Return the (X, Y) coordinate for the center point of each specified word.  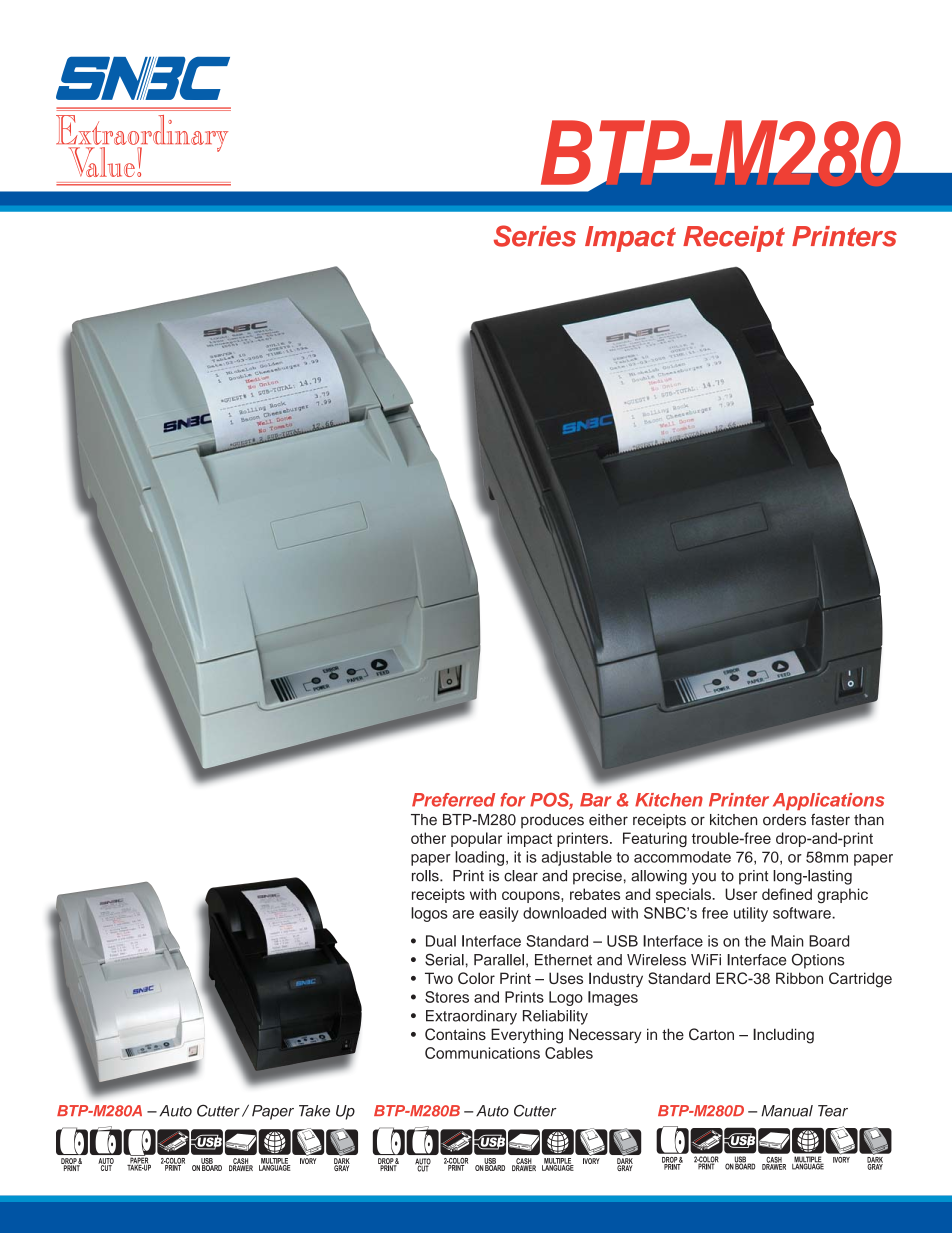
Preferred (453, 800)
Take (314, 1111)
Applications (829, 801)
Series (535, 236)
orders (784, 820)
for (512, 800)
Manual (787, 1111)
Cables (569, 1053)
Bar (596, 800)
